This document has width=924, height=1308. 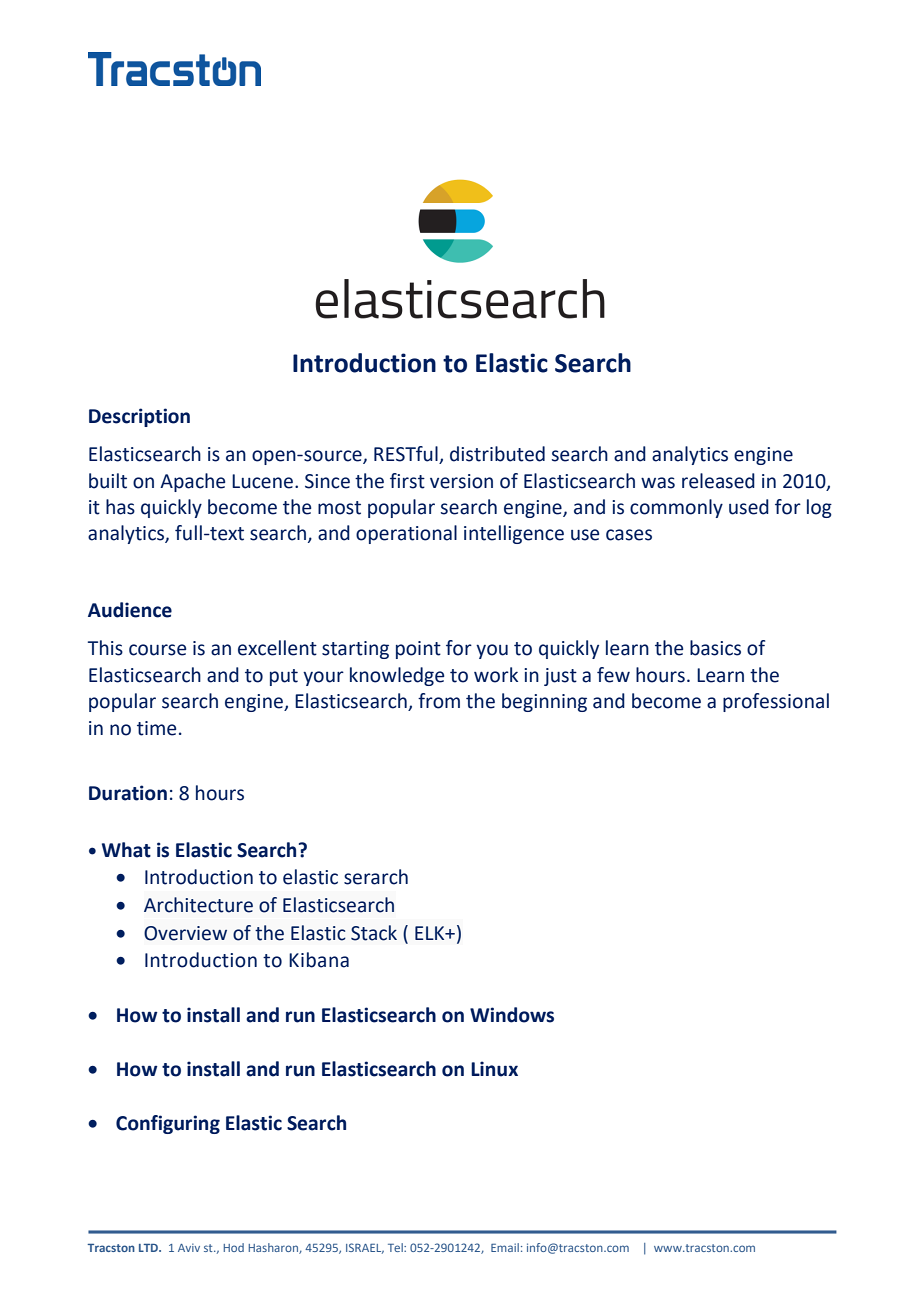 What do you see at coordinates (139, 417) in the document?
I see `Description` at bounding box center [139, 417].
